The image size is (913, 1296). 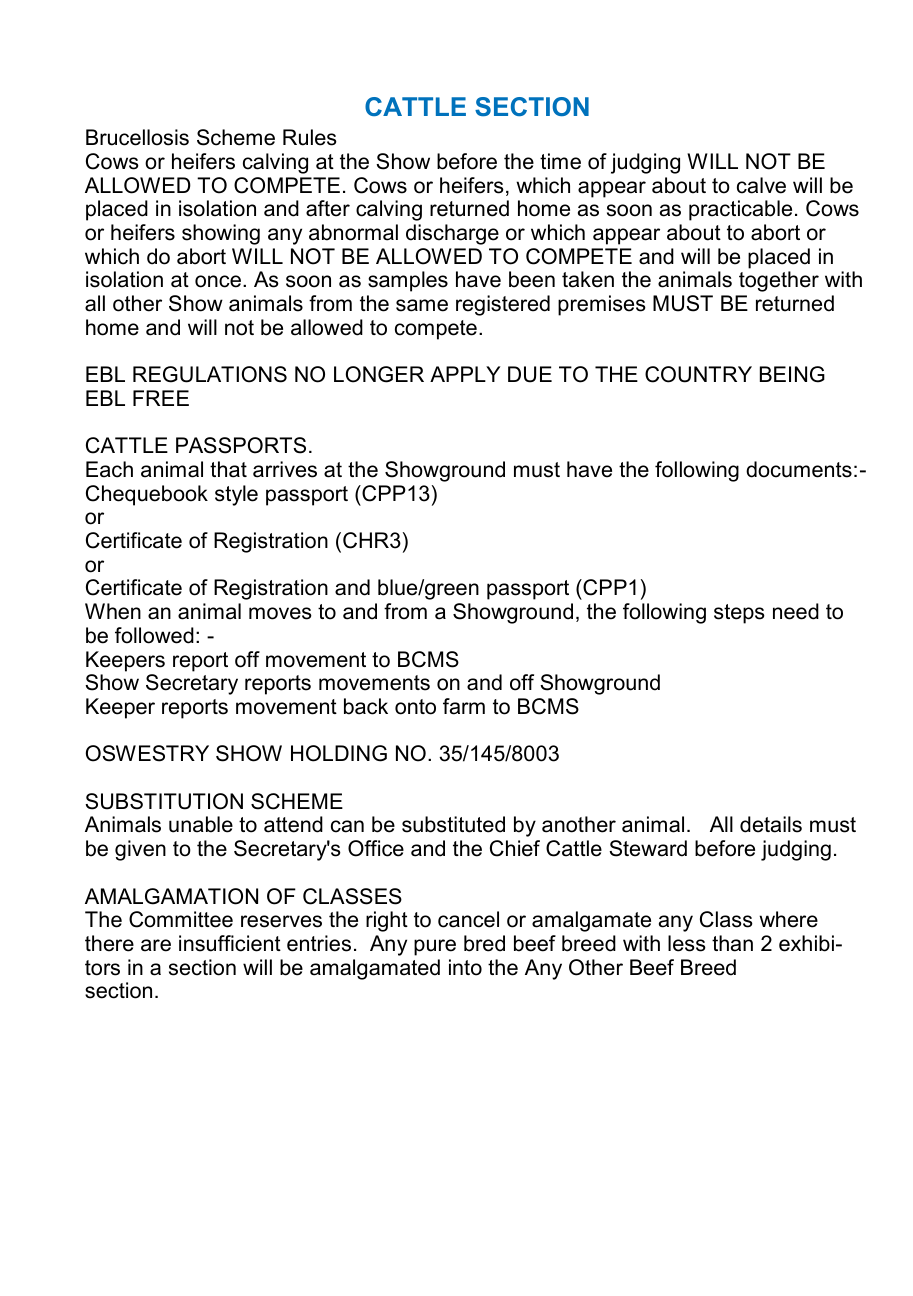 I want to click on calve, so click(x=761, y=185).
